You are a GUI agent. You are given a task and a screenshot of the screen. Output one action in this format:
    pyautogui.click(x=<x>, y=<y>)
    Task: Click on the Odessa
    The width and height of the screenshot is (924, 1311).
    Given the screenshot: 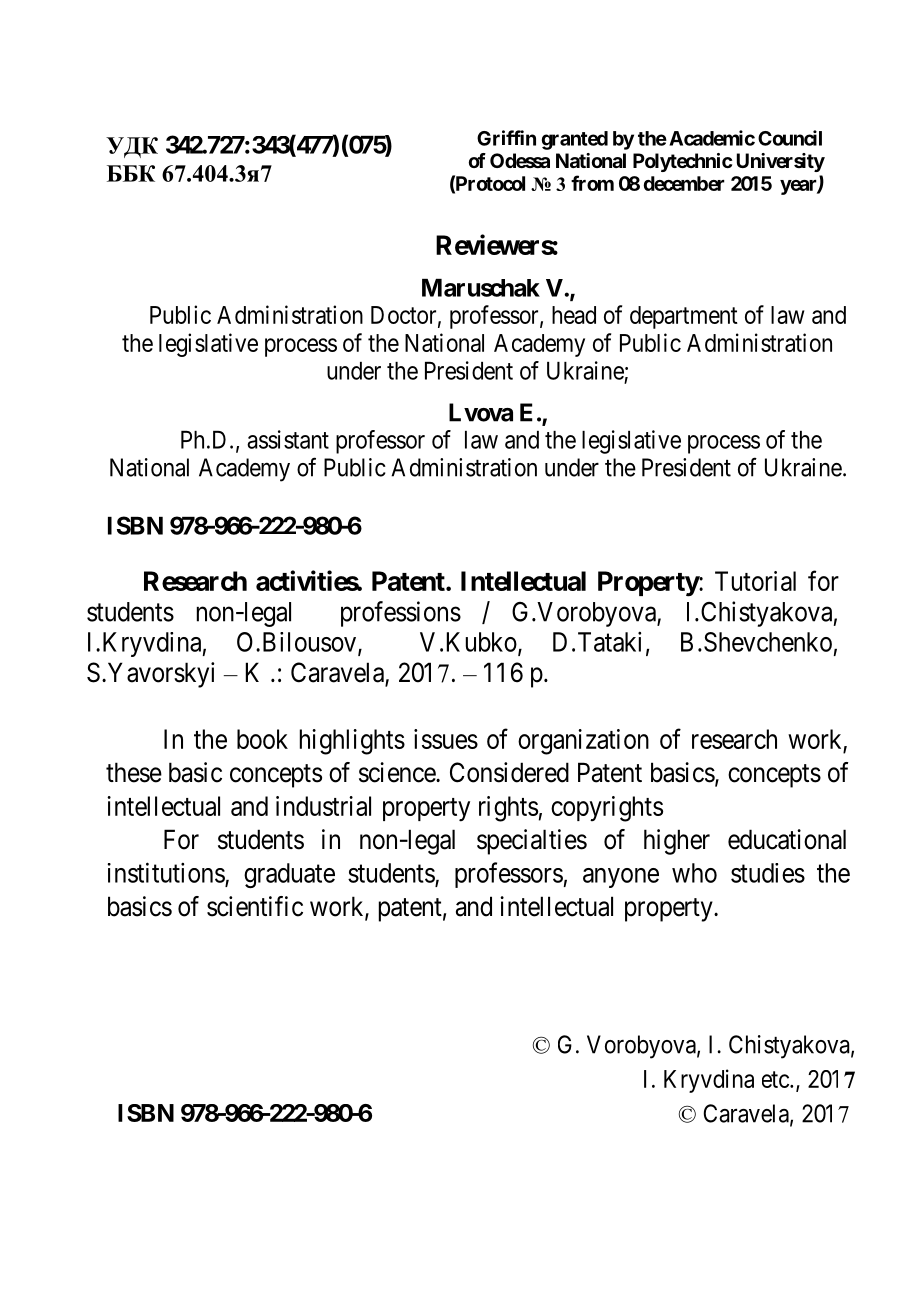 What is the action you would take?
    pyautogui.click(x=520, y=160)
